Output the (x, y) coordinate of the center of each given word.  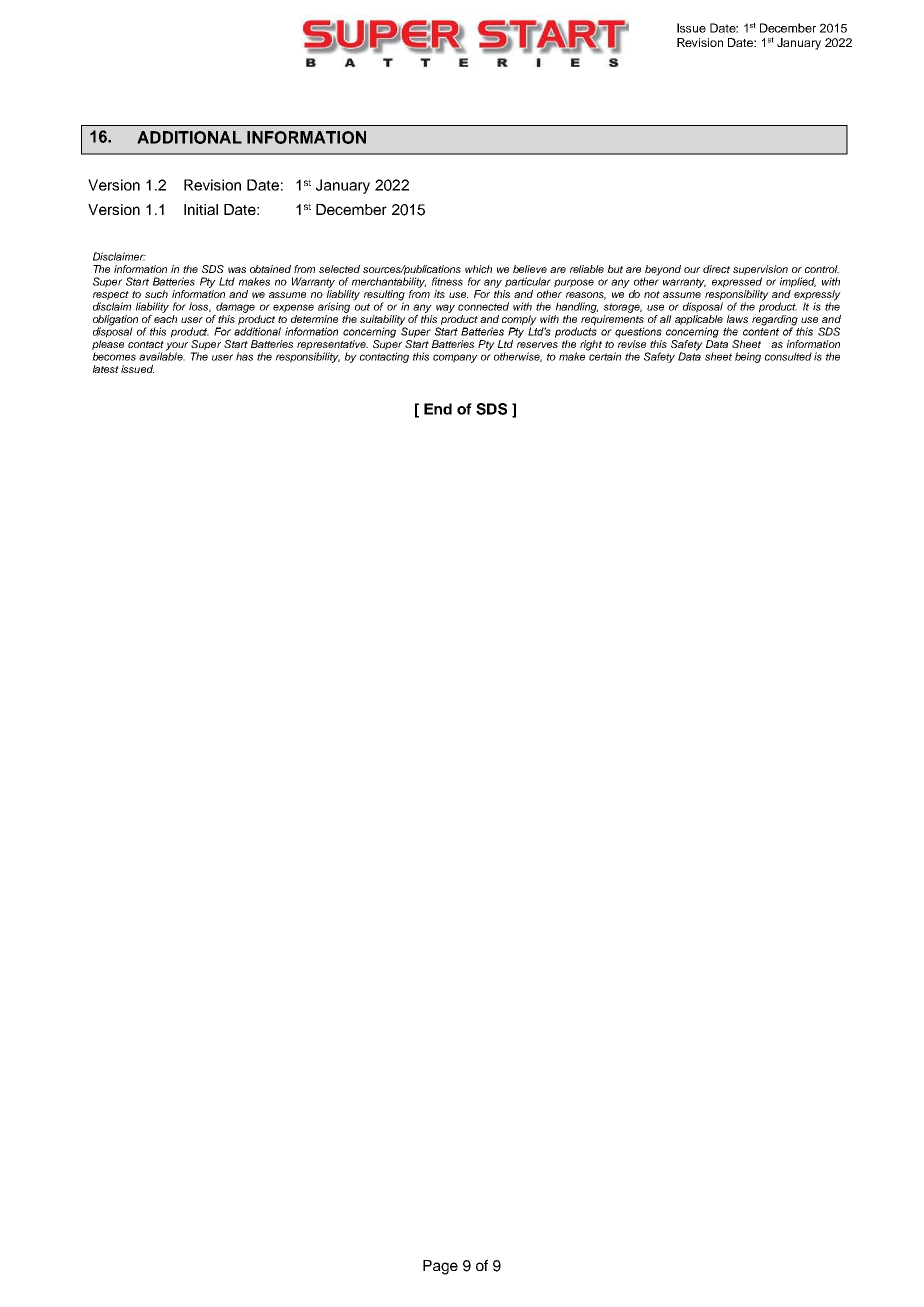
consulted (788, 356)
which (478, 269)
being (748, 357)
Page (440, 1267)
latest (106, 369)
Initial (201, 209)
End (438, 409)
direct (716, 269)
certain (604, 355)
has (244, 356)
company (455, 358)
